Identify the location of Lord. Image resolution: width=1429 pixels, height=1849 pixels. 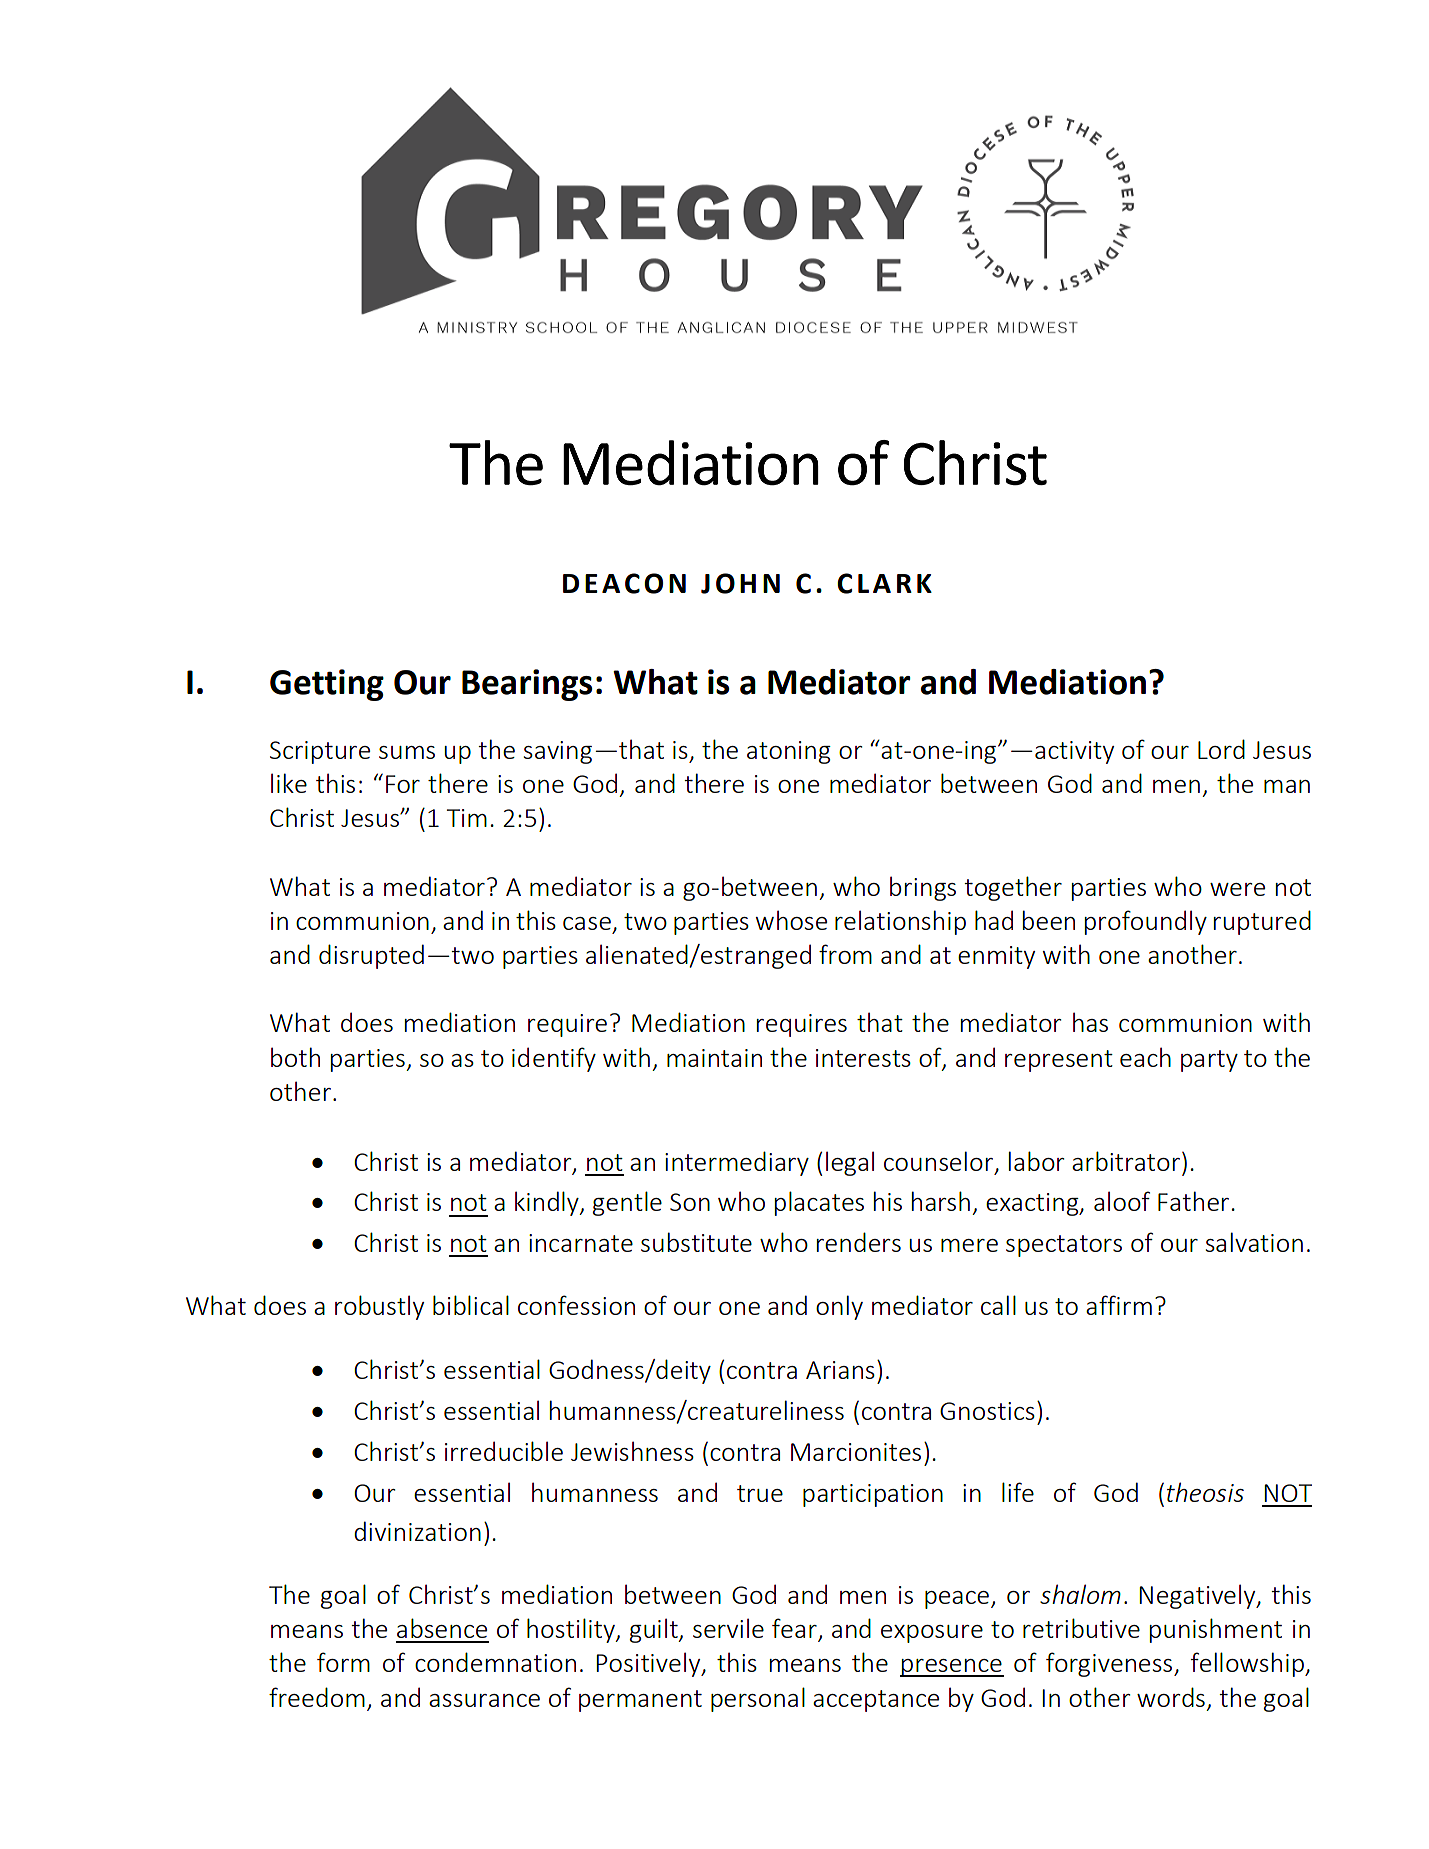
(1221, 749).
